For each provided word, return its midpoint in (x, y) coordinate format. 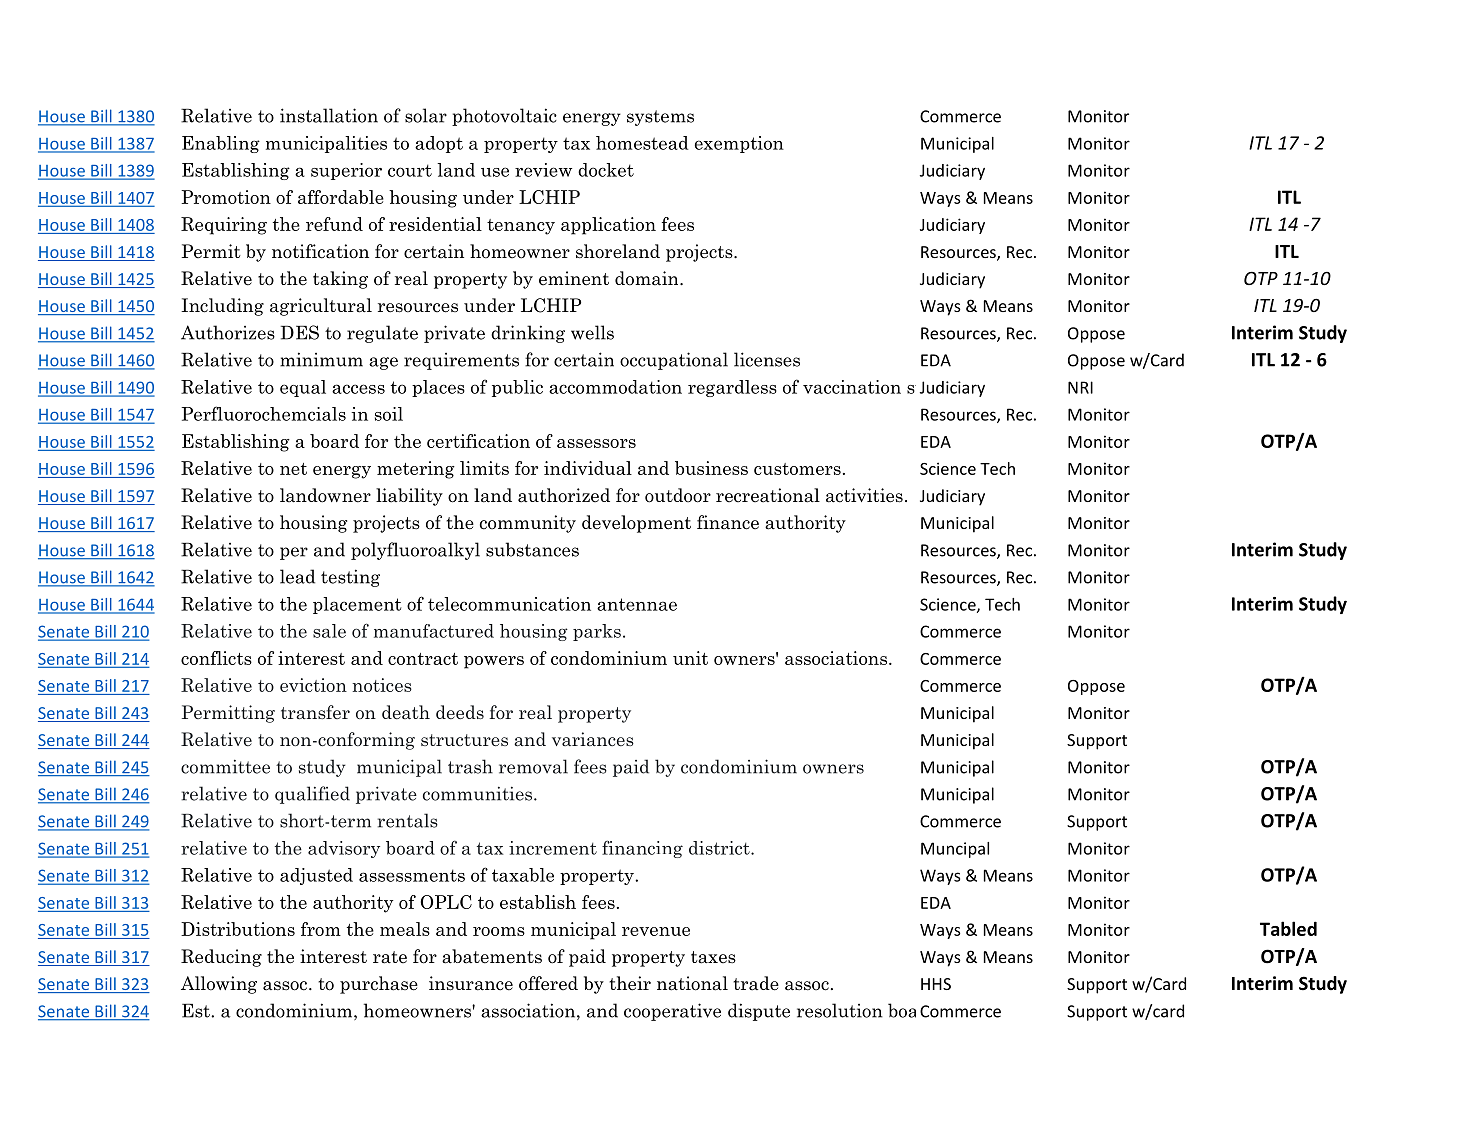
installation (329, 115)
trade (756, 983)
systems (660, 118)
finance (728, 522)
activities (864, 495)
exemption (739, 144)
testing (350, 578)
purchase (379, 985)
